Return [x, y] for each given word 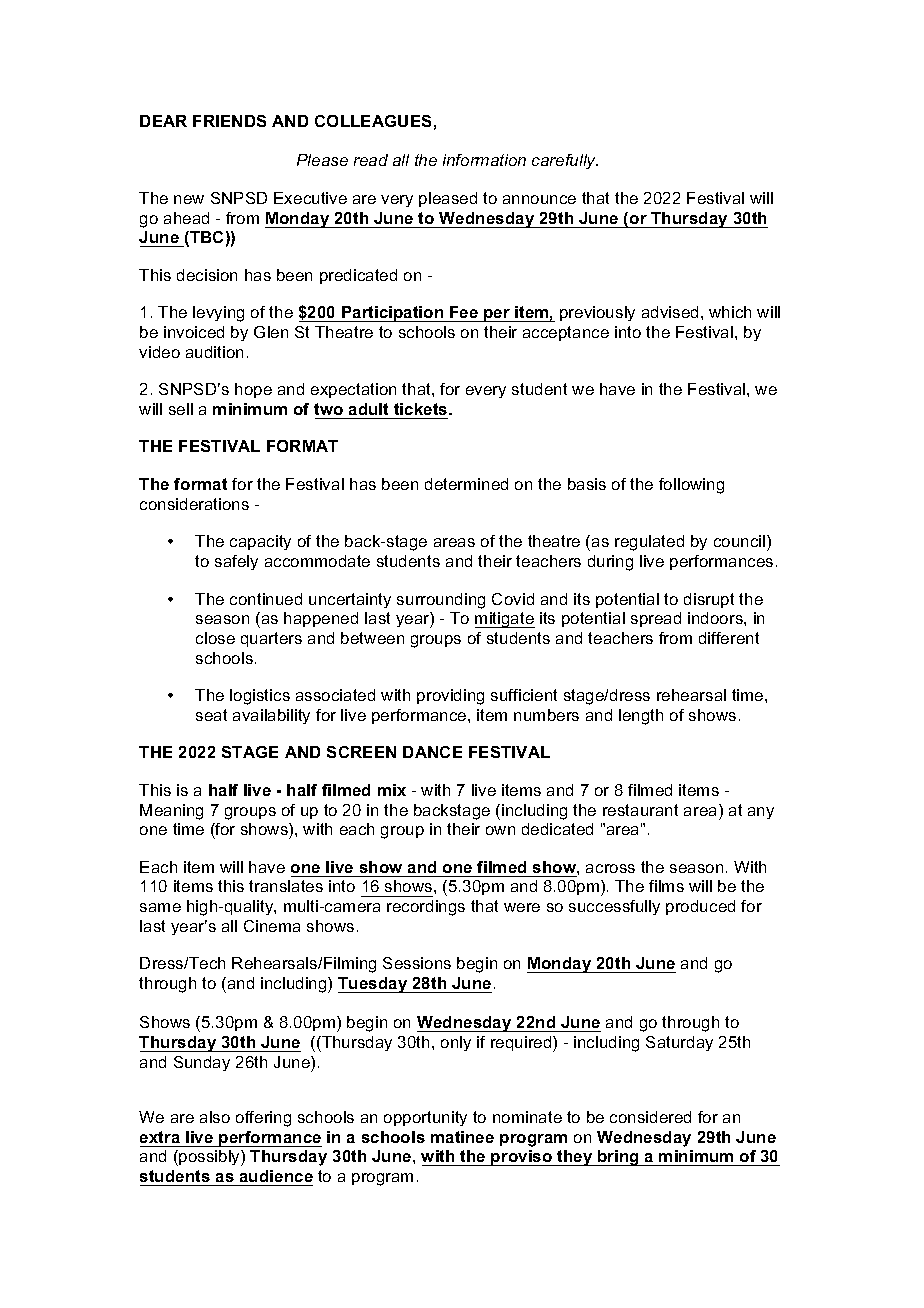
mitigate [505, 620]
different [729, 638]
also [215, 1117]
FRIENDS [229, 121]
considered [650, 1117]
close [215, 638]
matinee [462, 1137]
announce [539, 199]
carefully [565, 161]
